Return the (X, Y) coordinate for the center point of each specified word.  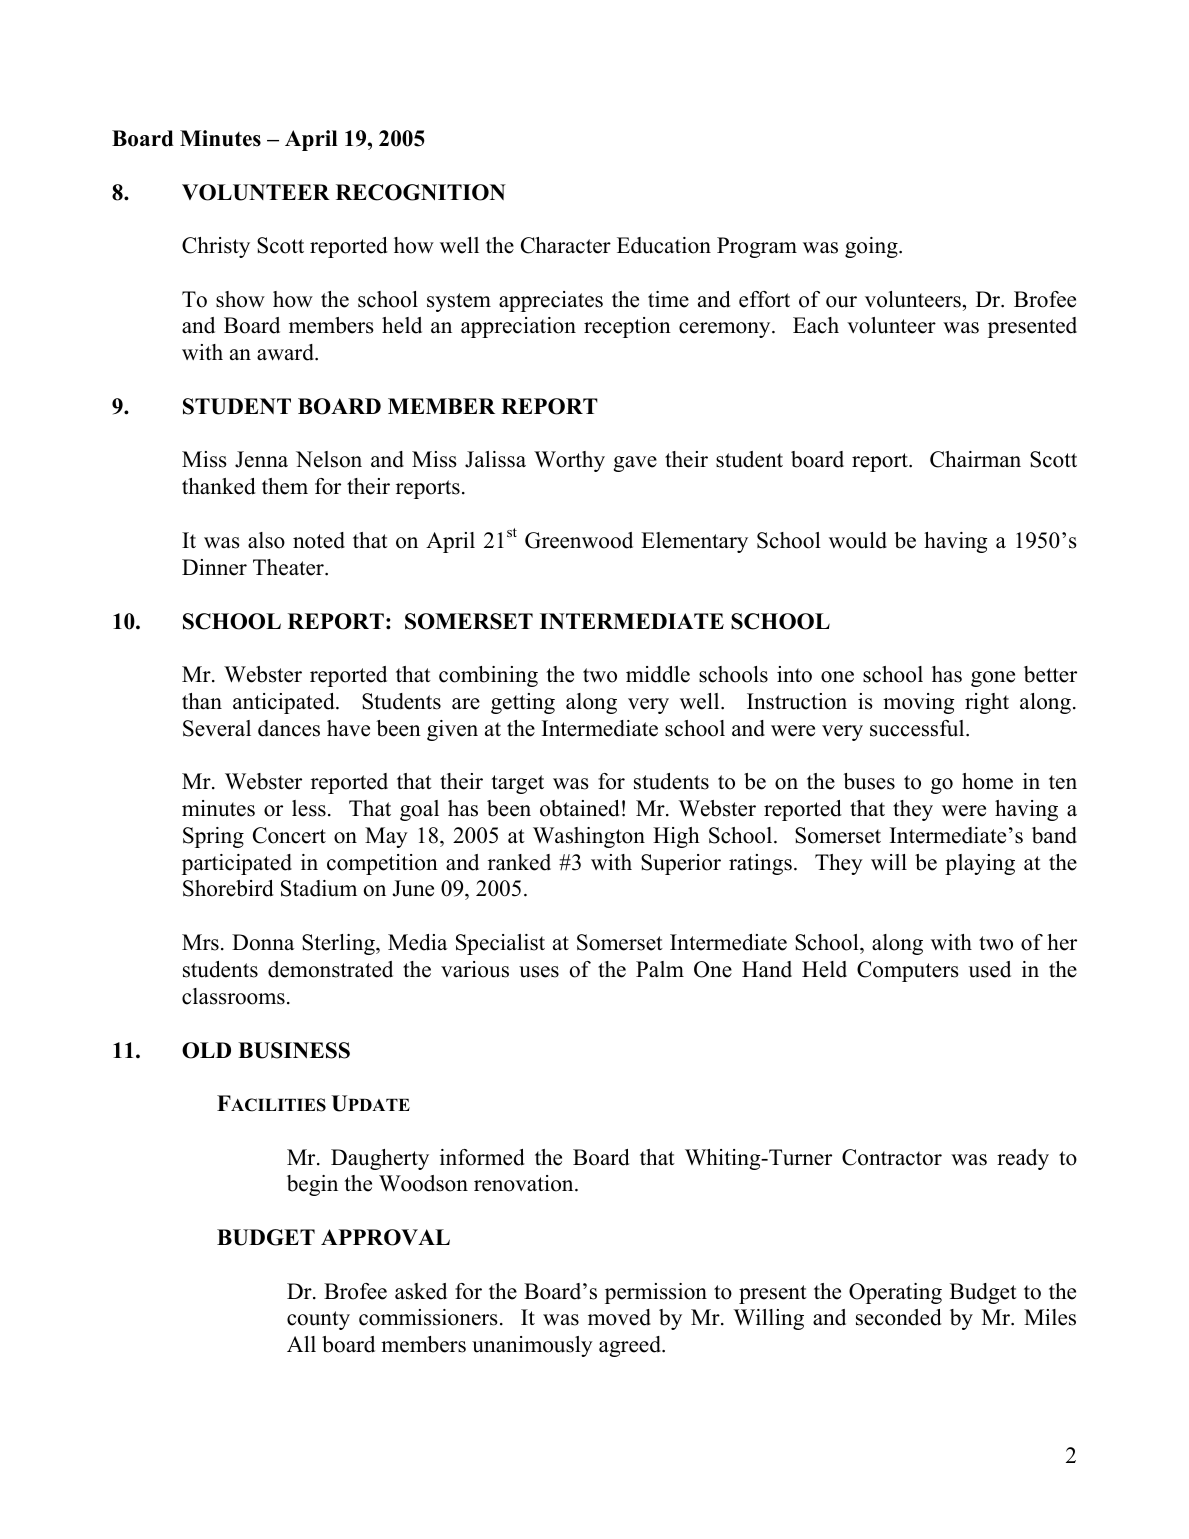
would (858, 540)
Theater (289, 567)
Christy (216, 247)
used (989, 969)
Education (664, 245)
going (872, 247)
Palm (660, 969)
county (318, 1320)
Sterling (339, 944)
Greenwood (579, 540)
